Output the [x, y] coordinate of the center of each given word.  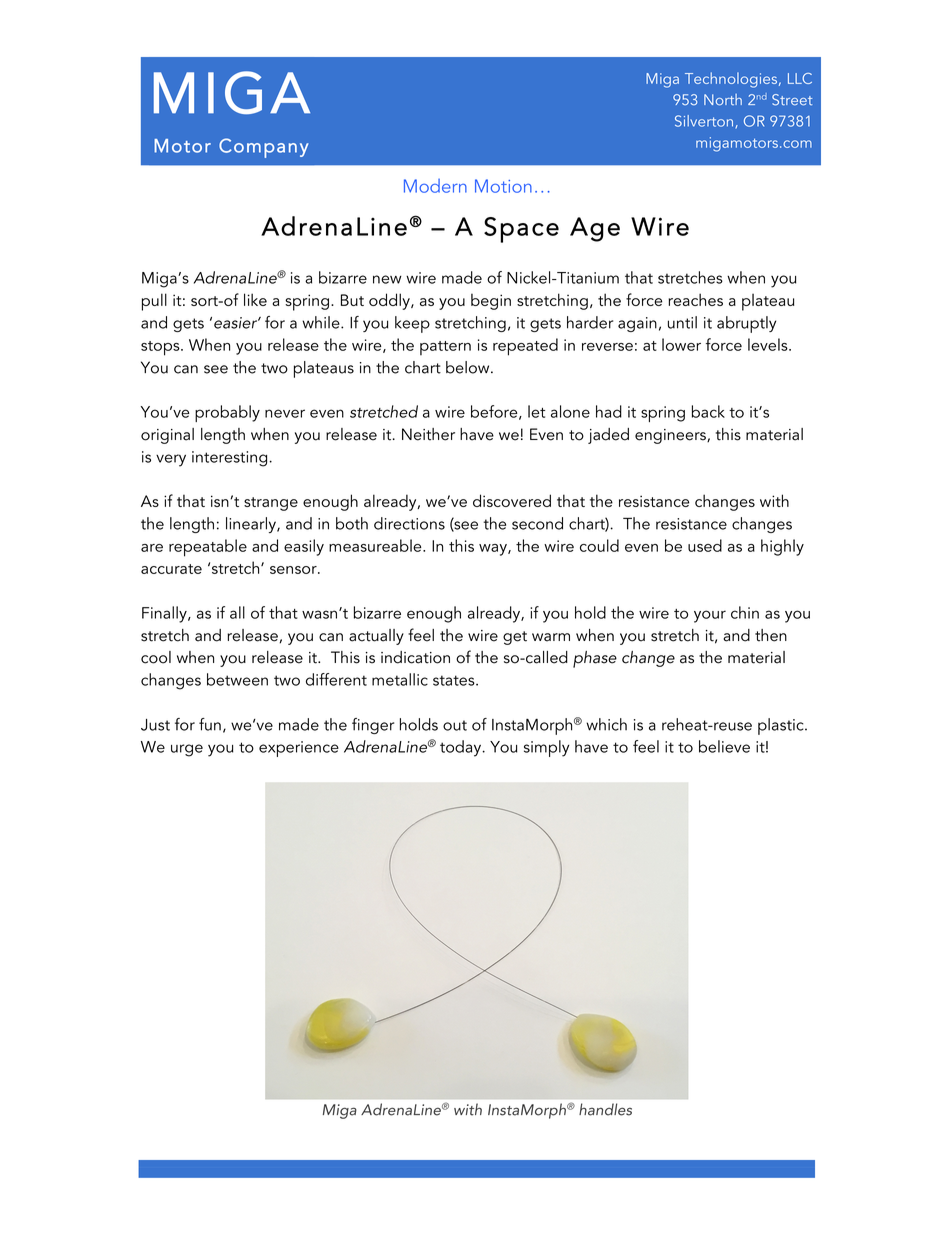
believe [724, 746]
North [723, 100]
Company [264, 148]
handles [605, 1109]
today [461, 748]
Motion [503, 186]
